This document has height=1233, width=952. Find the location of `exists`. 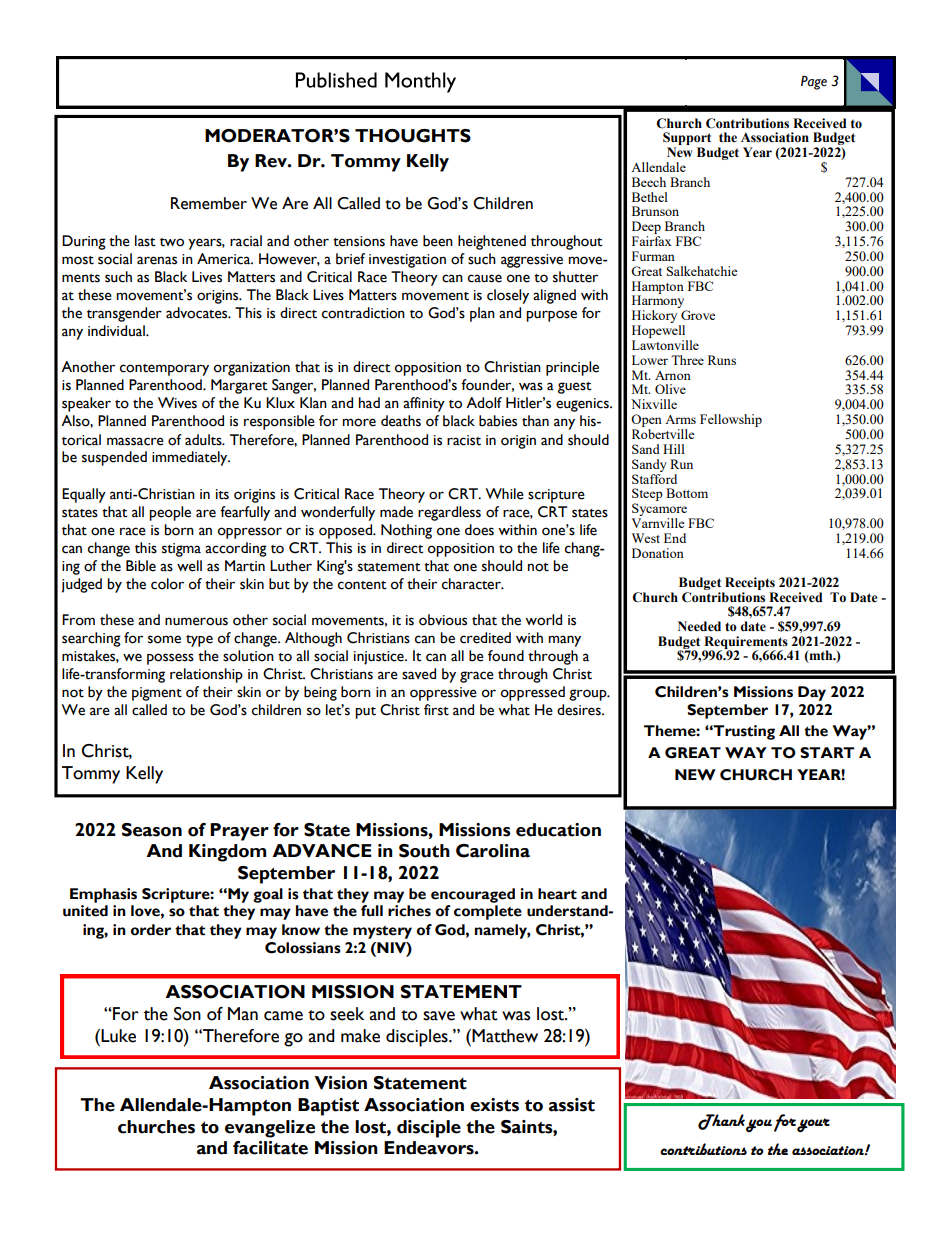

exists is located at coordinates (494, 1105).
